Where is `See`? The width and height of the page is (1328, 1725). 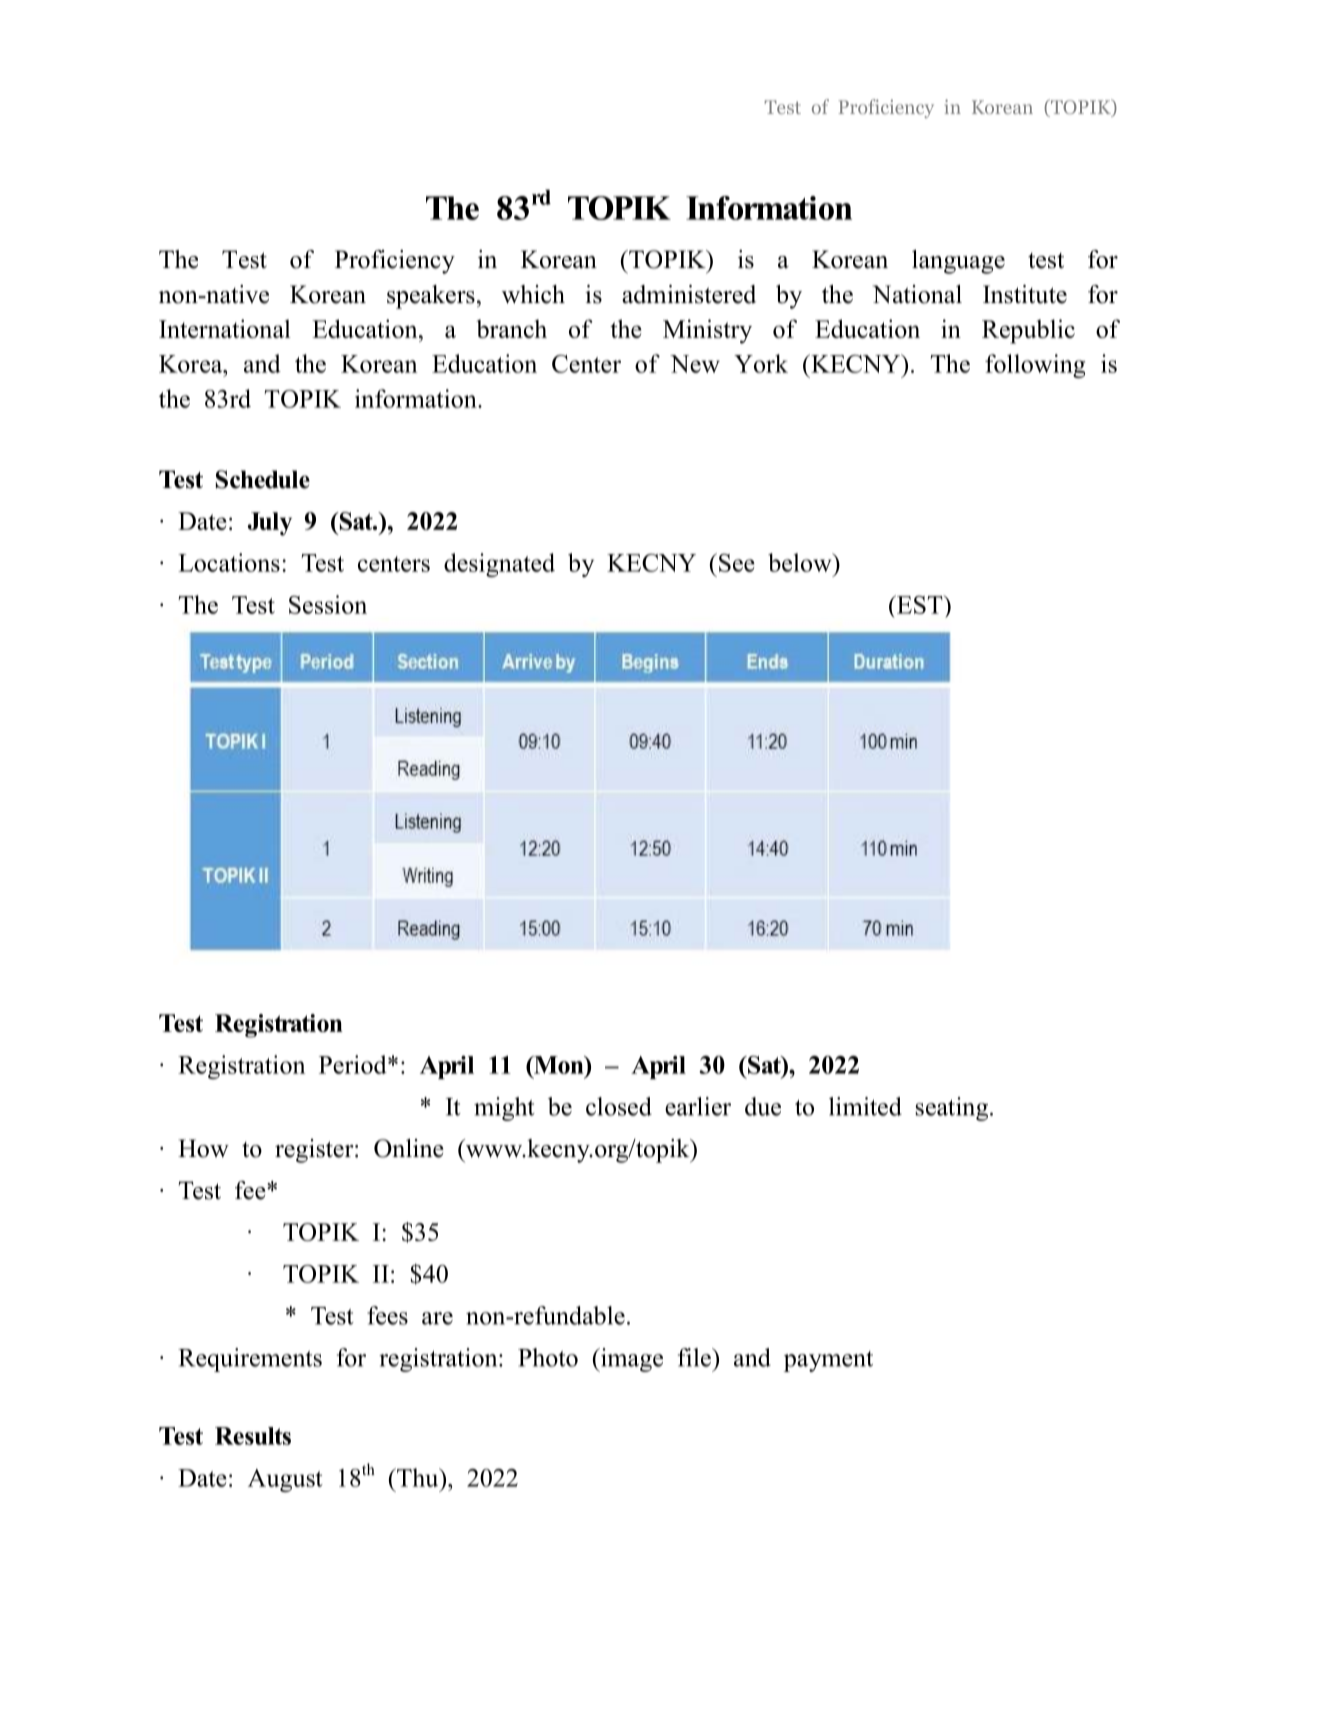 See is located at coordinates (737, 563).
